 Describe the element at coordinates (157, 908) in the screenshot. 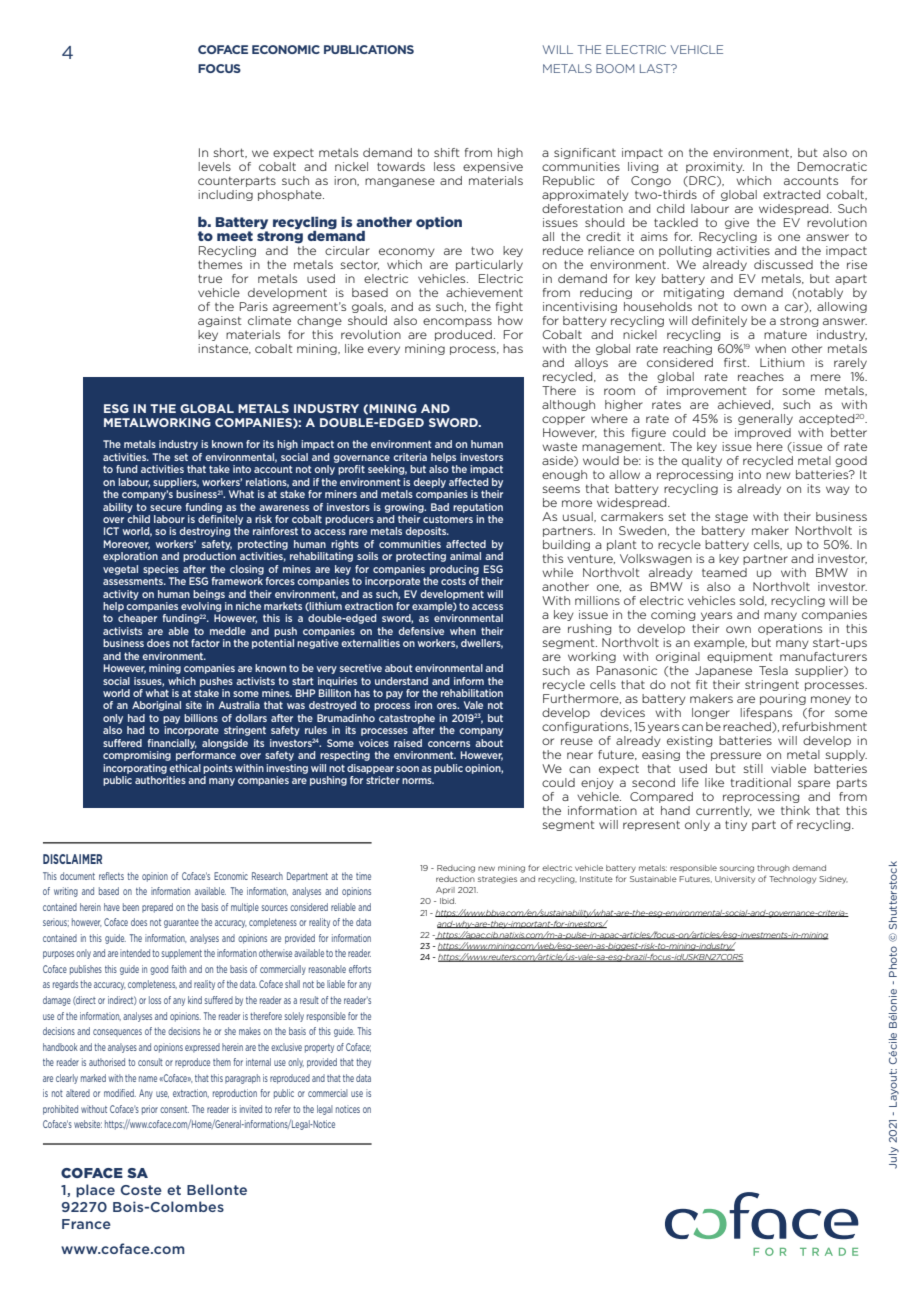

I see `prepared` at that location.
